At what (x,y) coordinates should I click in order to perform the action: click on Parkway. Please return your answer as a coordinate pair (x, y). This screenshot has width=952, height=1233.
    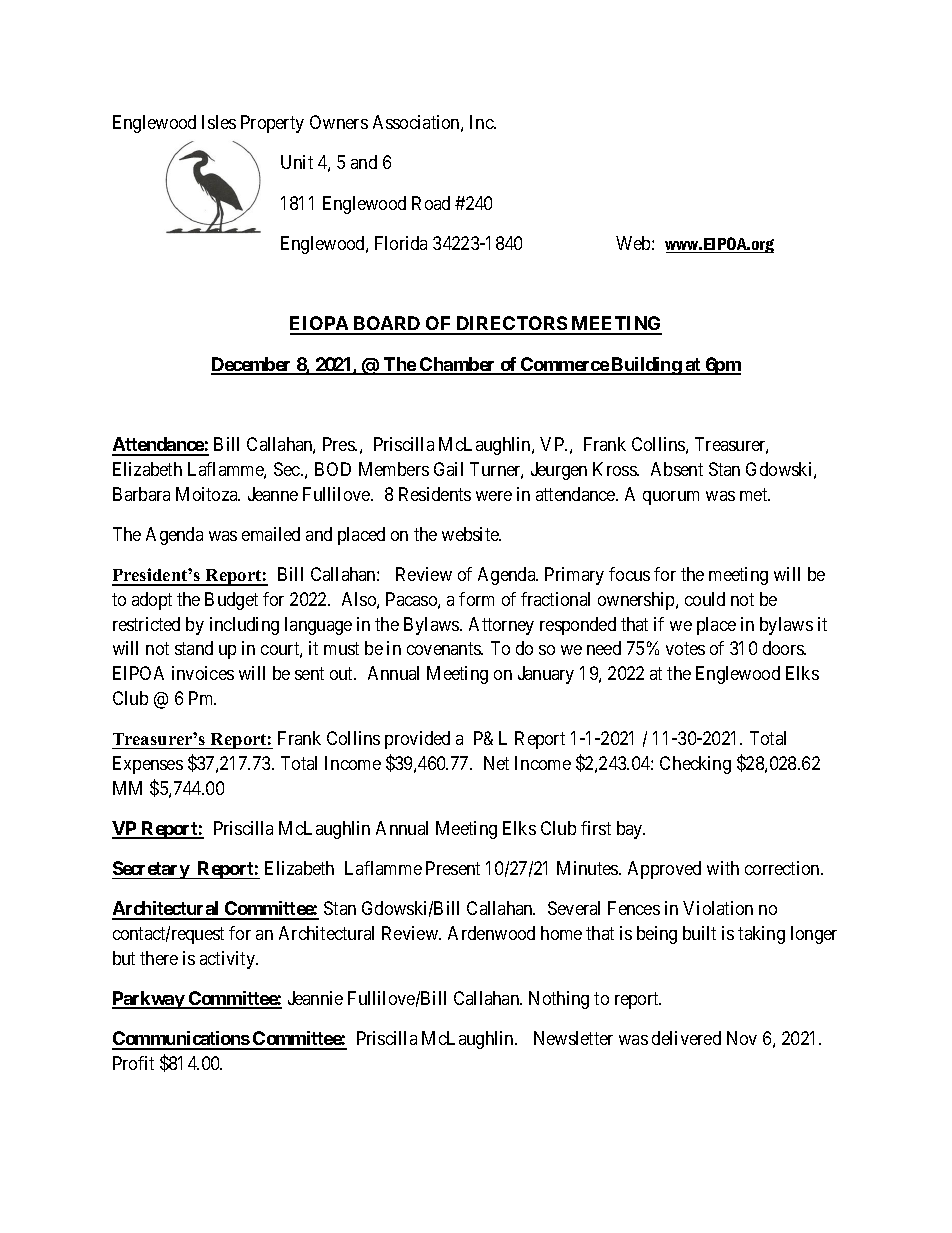
    Looking at the image, I should click on (149, 1000).
